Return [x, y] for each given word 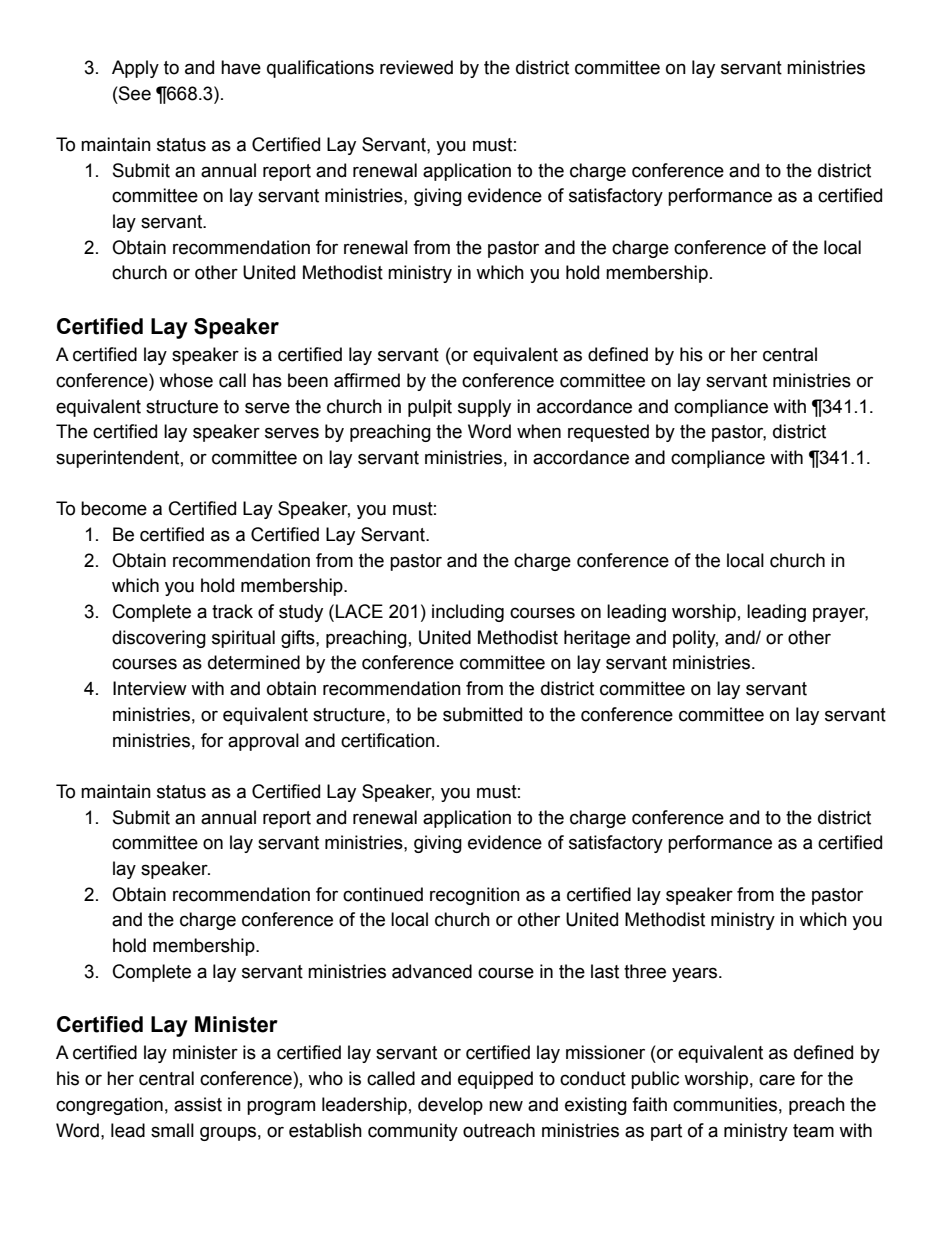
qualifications [320, 69]
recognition [475, 896]
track [232, 611]
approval [263, 742]
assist [198, 1104]
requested [608, 433]
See [134, 93]
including [468, 613]
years [696, 974]
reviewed [416, 67]
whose [186, 380]
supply [484, 408]
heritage [597, 639]
